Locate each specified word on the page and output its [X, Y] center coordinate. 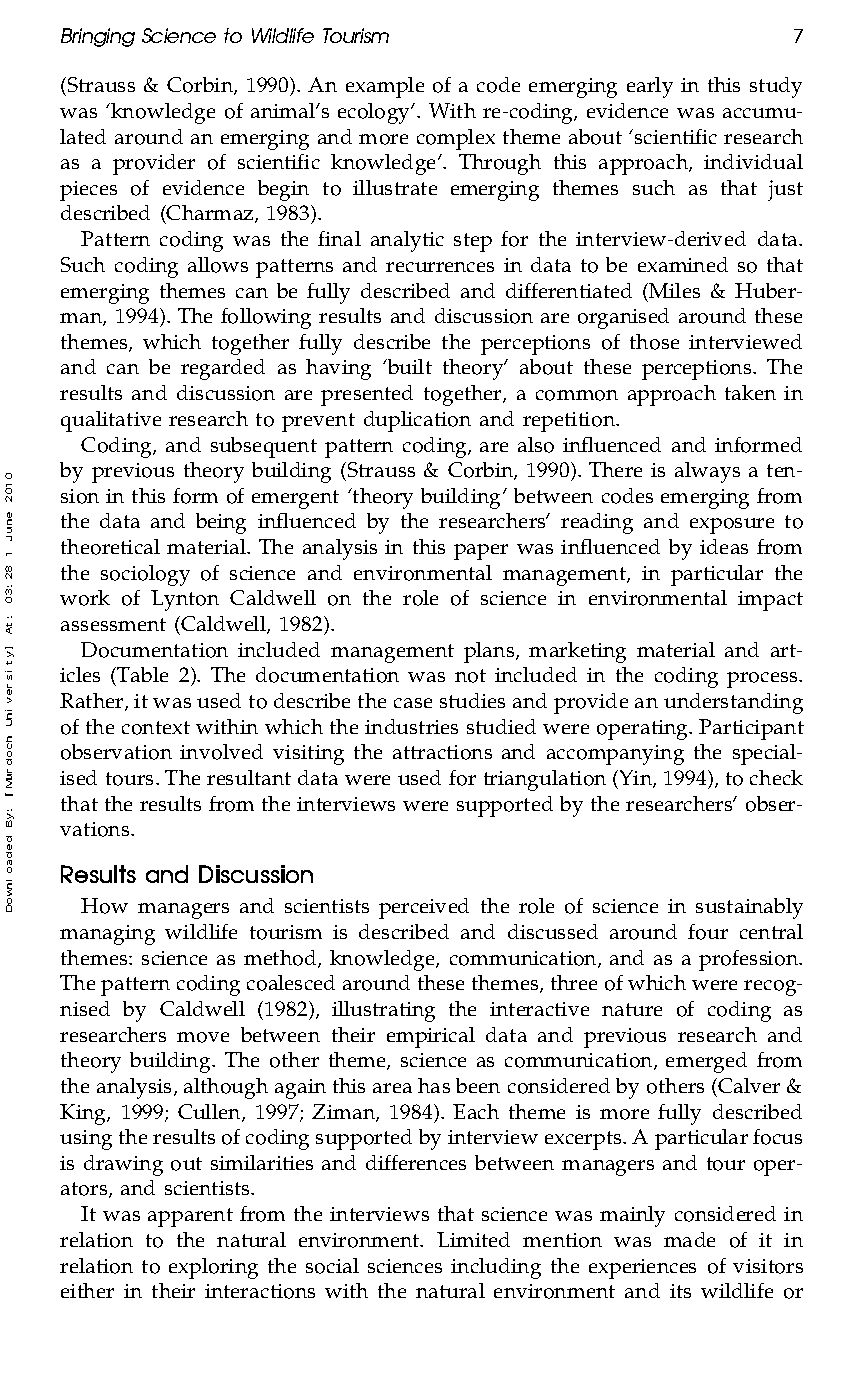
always [707, 472]
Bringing [98, 37]
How [104, 906]
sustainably [749, 908]
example [385, 87]
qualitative [111, 421]
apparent [190, 1217]
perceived [424, 908]
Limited [473, 1239]
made [689, 1239]
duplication [417, 421]
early [650, 87]
